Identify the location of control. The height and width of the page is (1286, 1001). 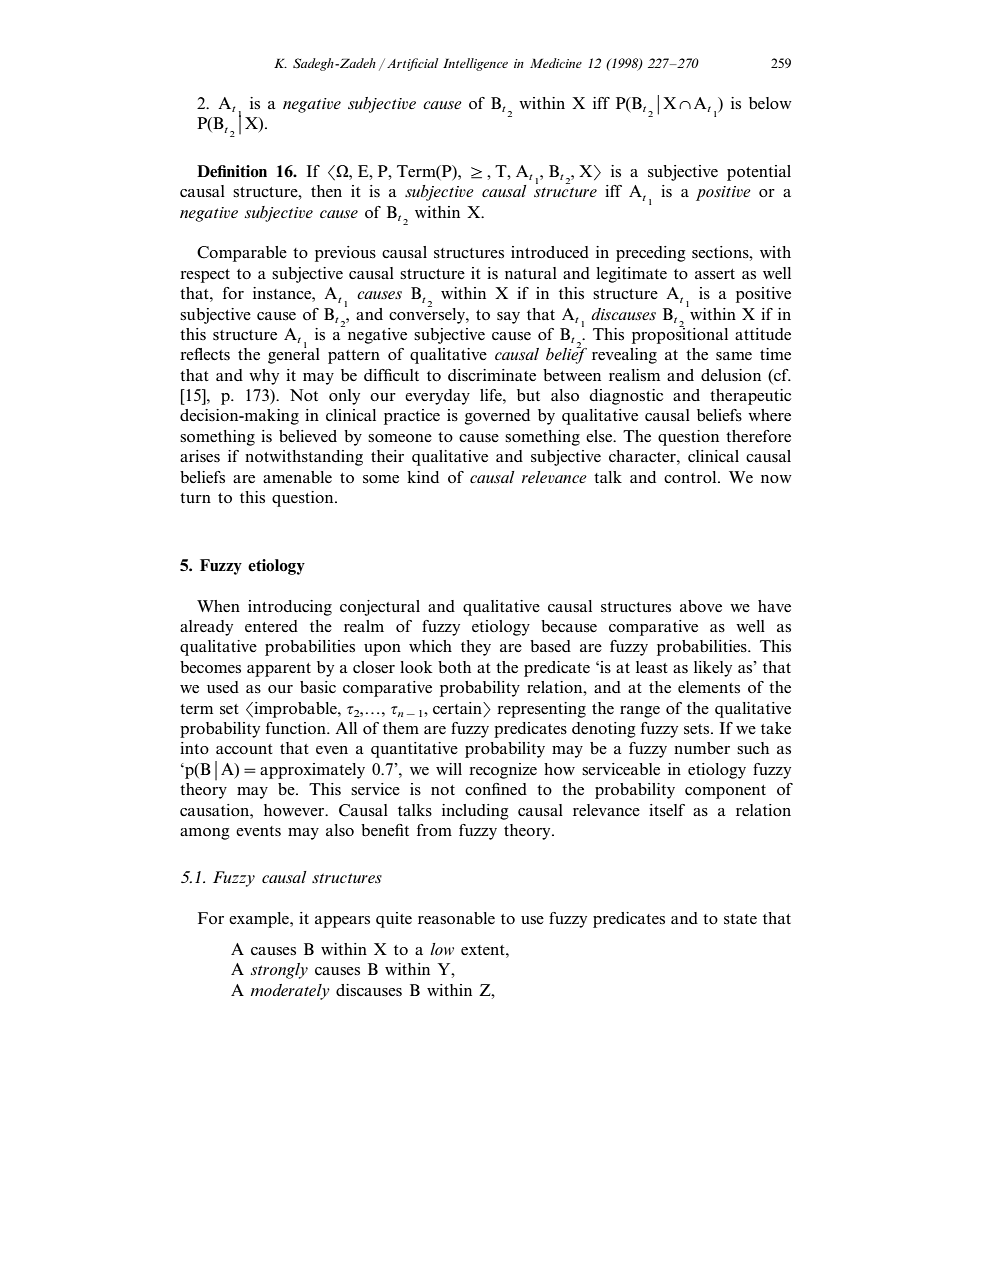
(691, 477).
